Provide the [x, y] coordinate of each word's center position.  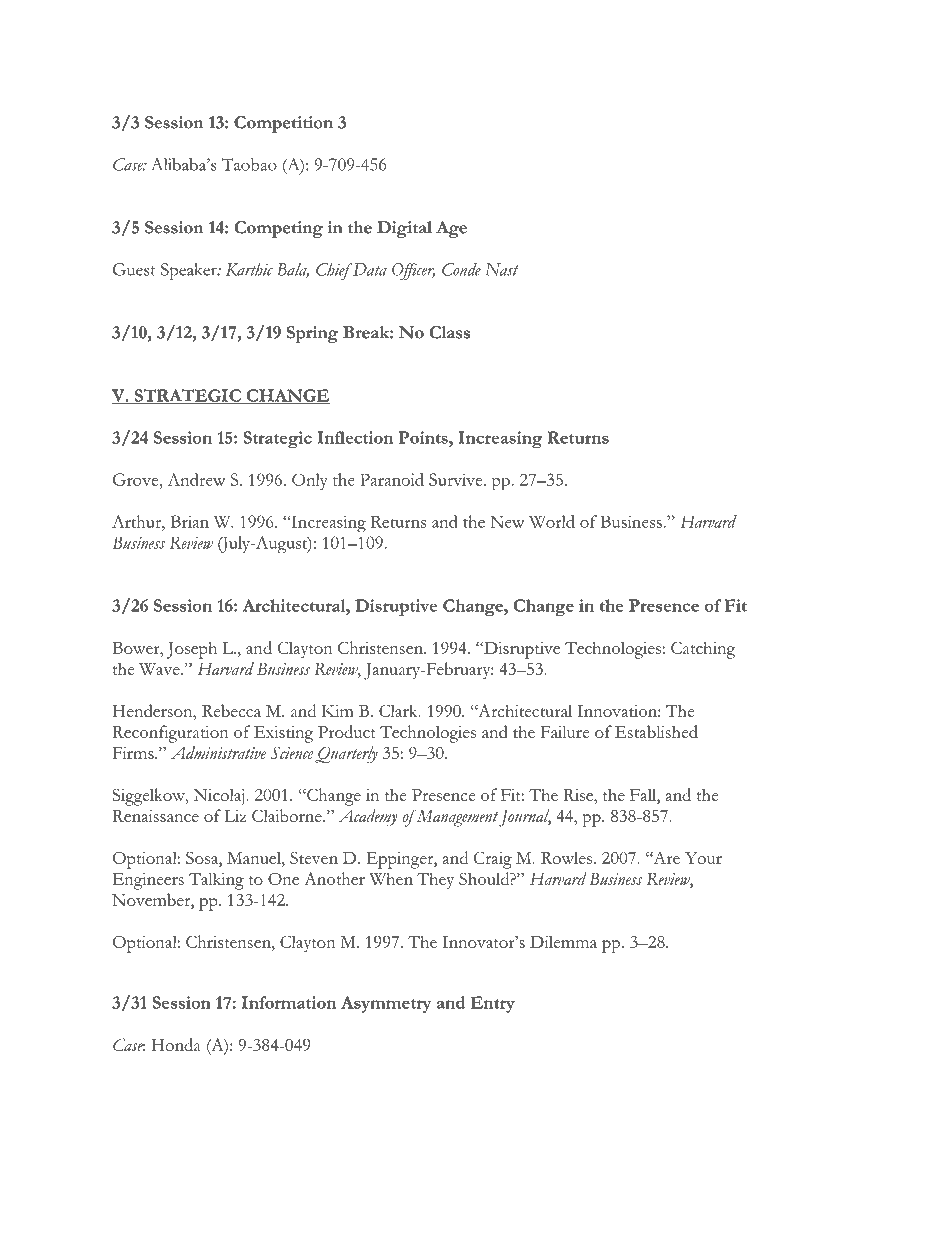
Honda [176, 1044]
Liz [235, 816]
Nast [502, 269]
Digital [404, 229]
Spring [312, 334]
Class [450, 332]
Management [456, 818]
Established [656, 731]
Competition [283, 124]
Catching [703, 650]
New [507, 521]
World [552, 521]
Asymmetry [386, 1004]
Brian [190, 521]
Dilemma [563, 941]
